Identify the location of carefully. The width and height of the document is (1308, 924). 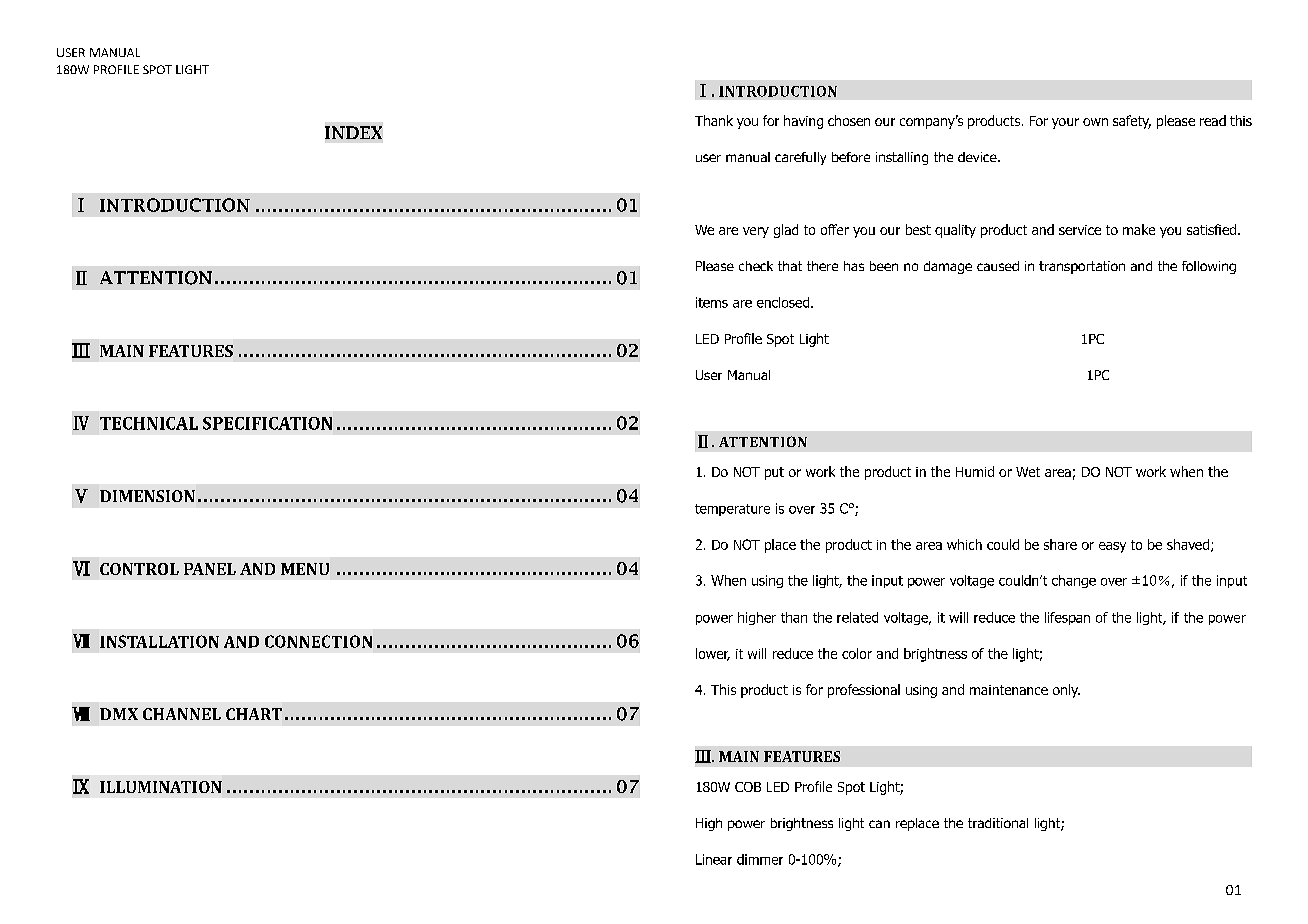
(800, 158).
